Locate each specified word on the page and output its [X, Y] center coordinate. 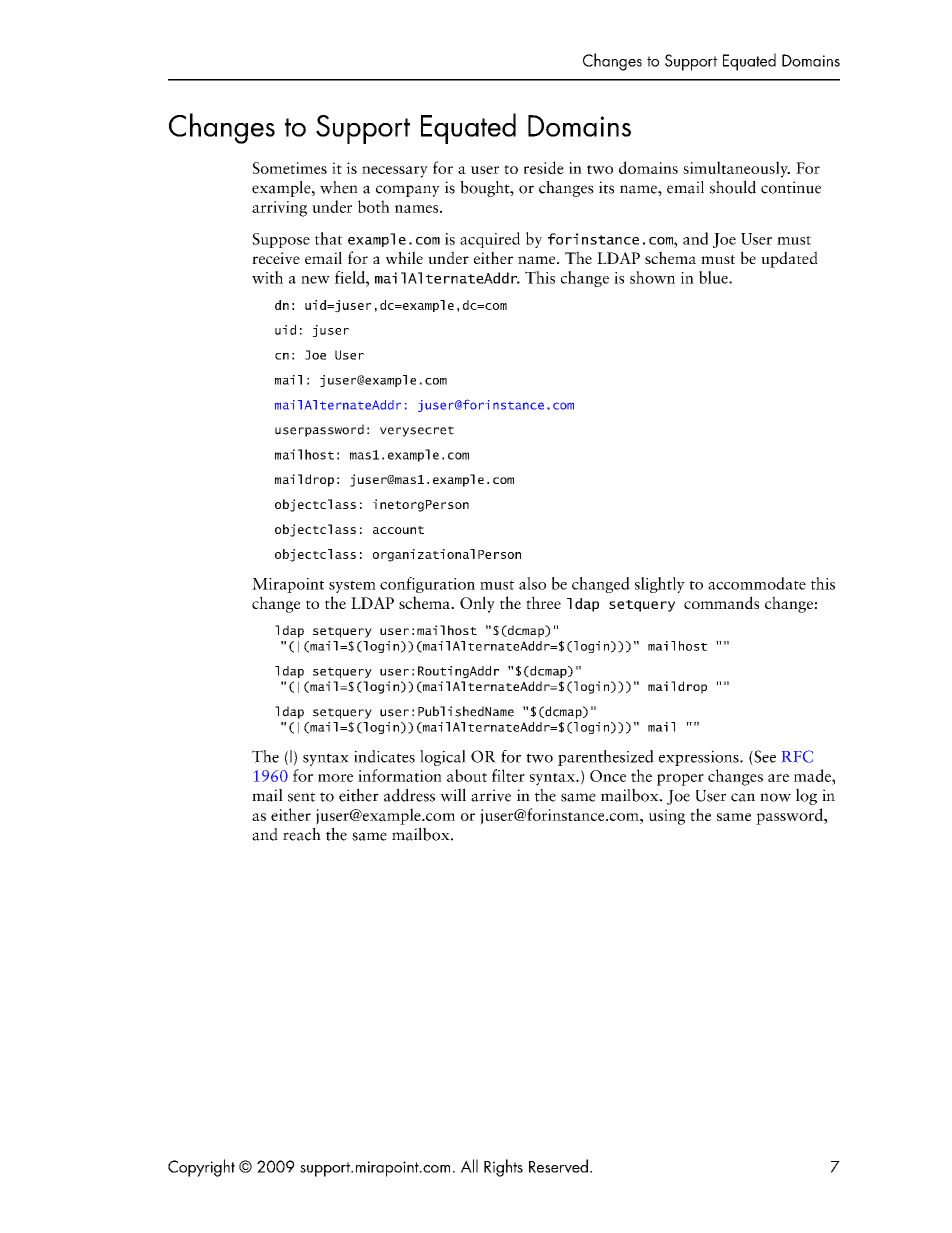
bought [486, 189]
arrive [491, 795]
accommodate [757, 583]
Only [477, 604]
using [667, 817]
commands [721, 602]
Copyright [201, 1168]
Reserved [558, 1166]
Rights [503, 1168]
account [398, 530]
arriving [279, 209]
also [532, 583]
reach [302, 834]
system [352, 586]
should [733, 187]
